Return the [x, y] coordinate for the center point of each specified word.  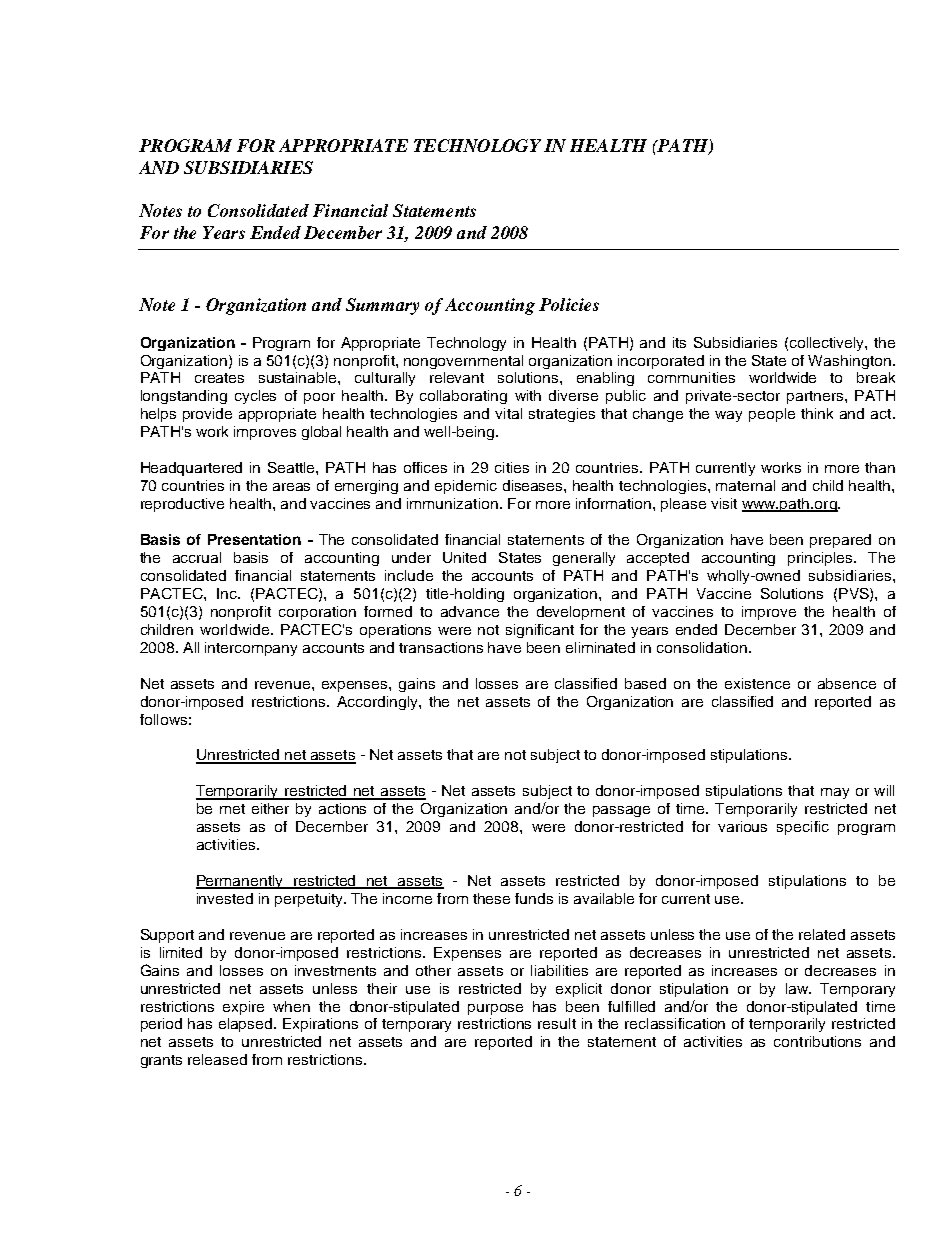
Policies [569, 304]
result [557, 1023]
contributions [817, 1041]
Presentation [254, 539]
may [835, 793]
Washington [849, 362]
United [464, 557]
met [232, 809]
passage [621, 811]
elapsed [247, 1025]
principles [822, 559]
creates [219, 378]
